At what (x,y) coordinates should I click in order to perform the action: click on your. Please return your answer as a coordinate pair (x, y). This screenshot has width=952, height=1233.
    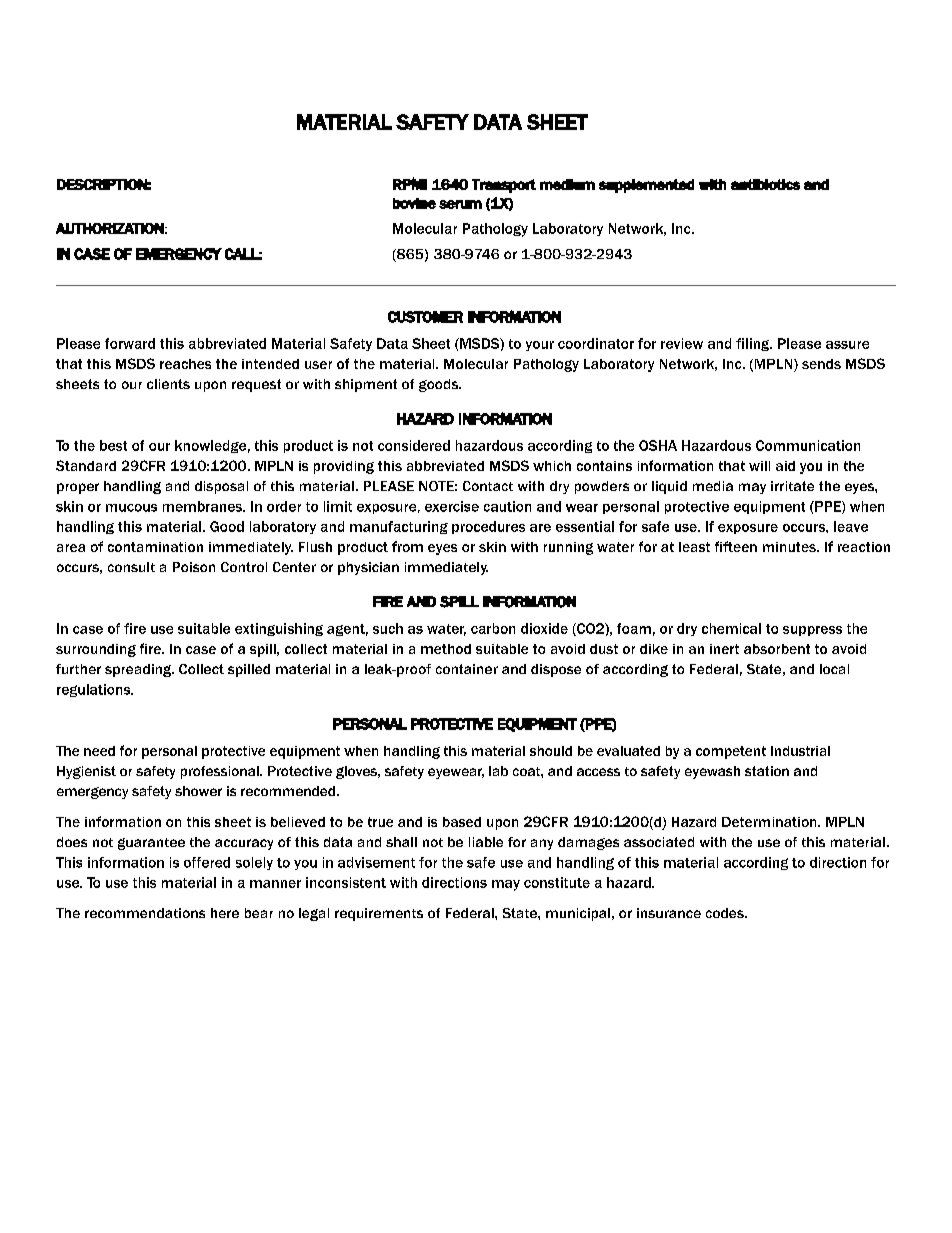
    Looking at the image, I should click on (540, 346).
